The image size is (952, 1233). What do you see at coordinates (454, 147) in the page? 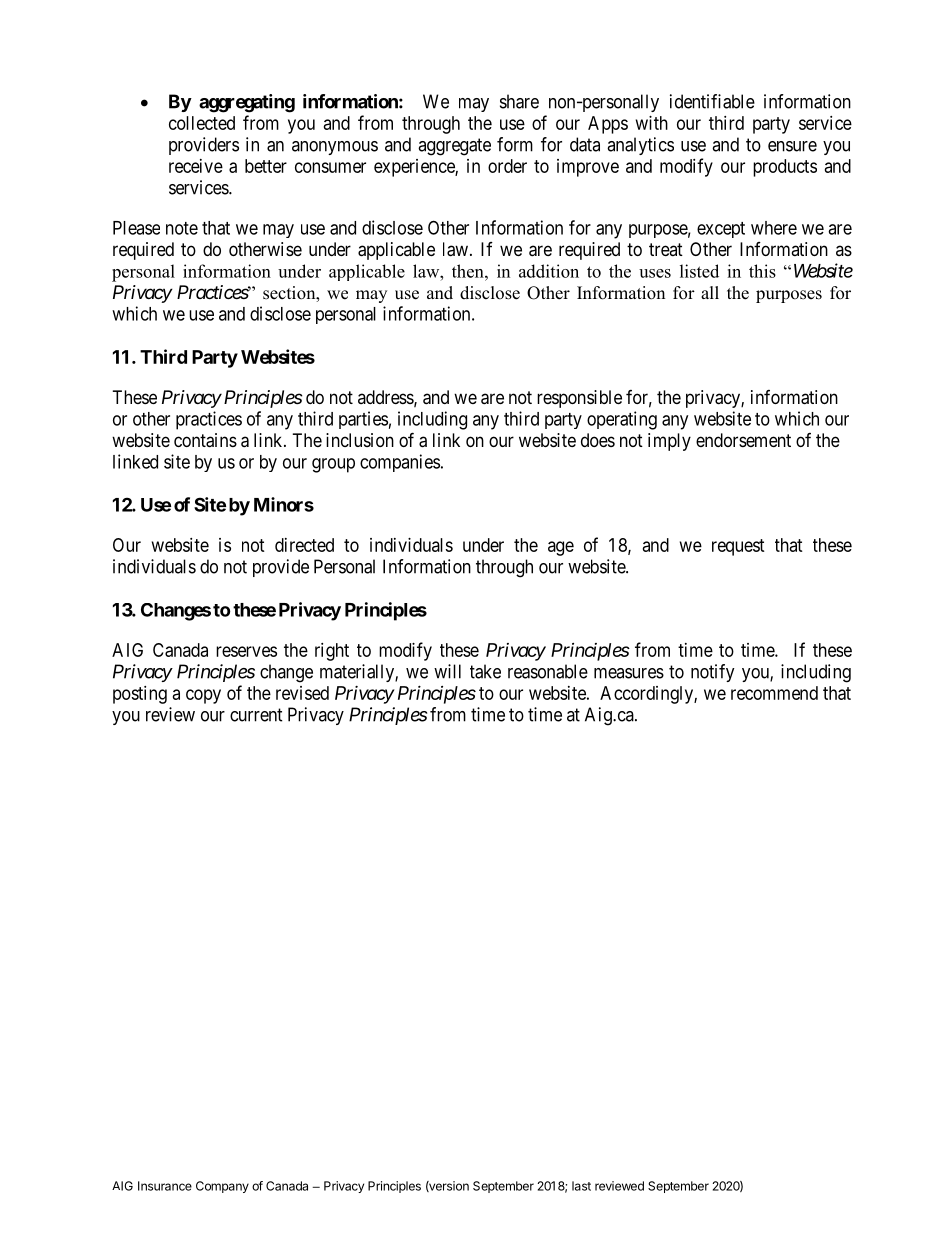
I see `aggregate` at bounding box center [454, 147].
